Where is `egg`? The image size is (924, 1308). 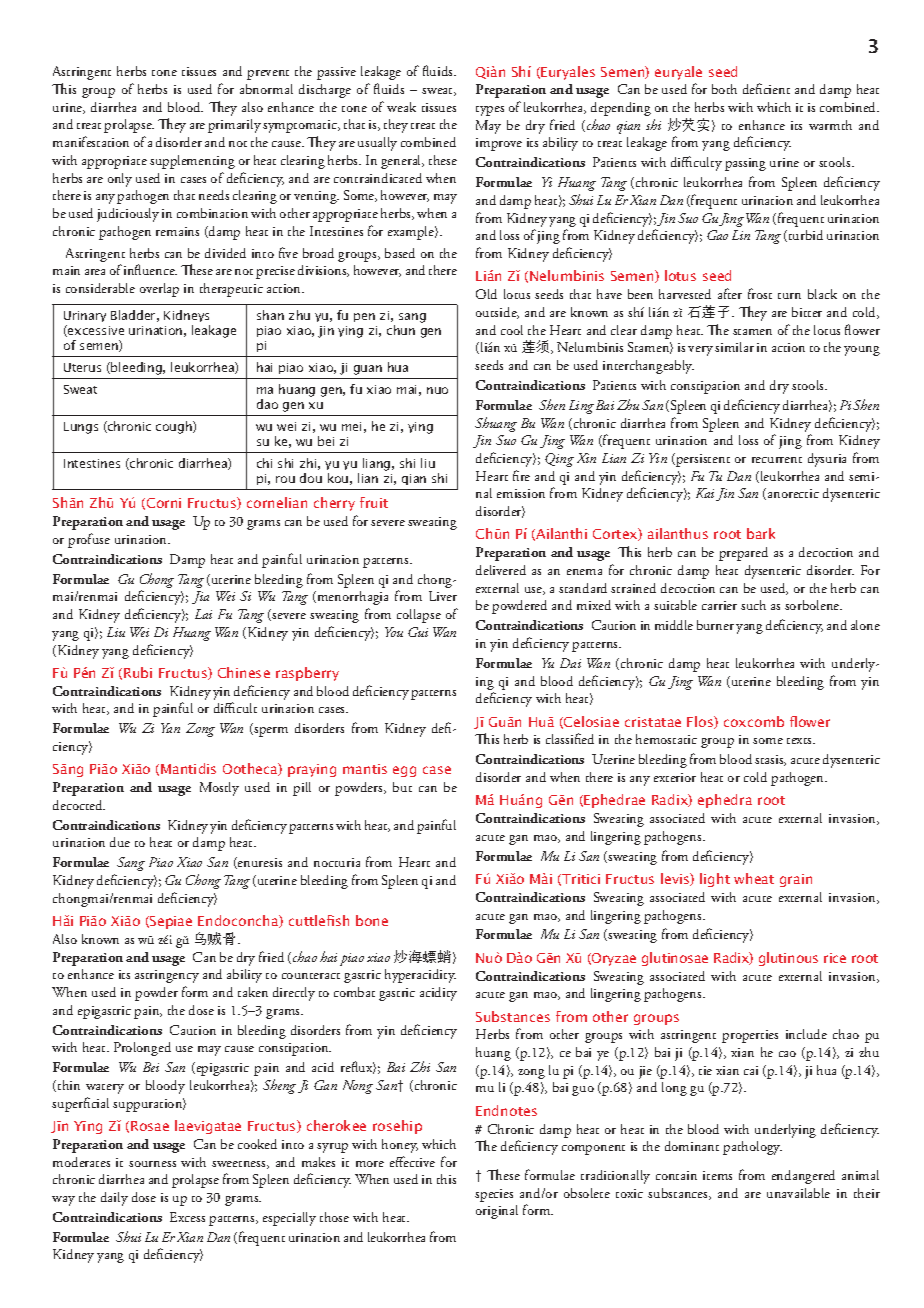 egg is located at coordinates (404, 771).
